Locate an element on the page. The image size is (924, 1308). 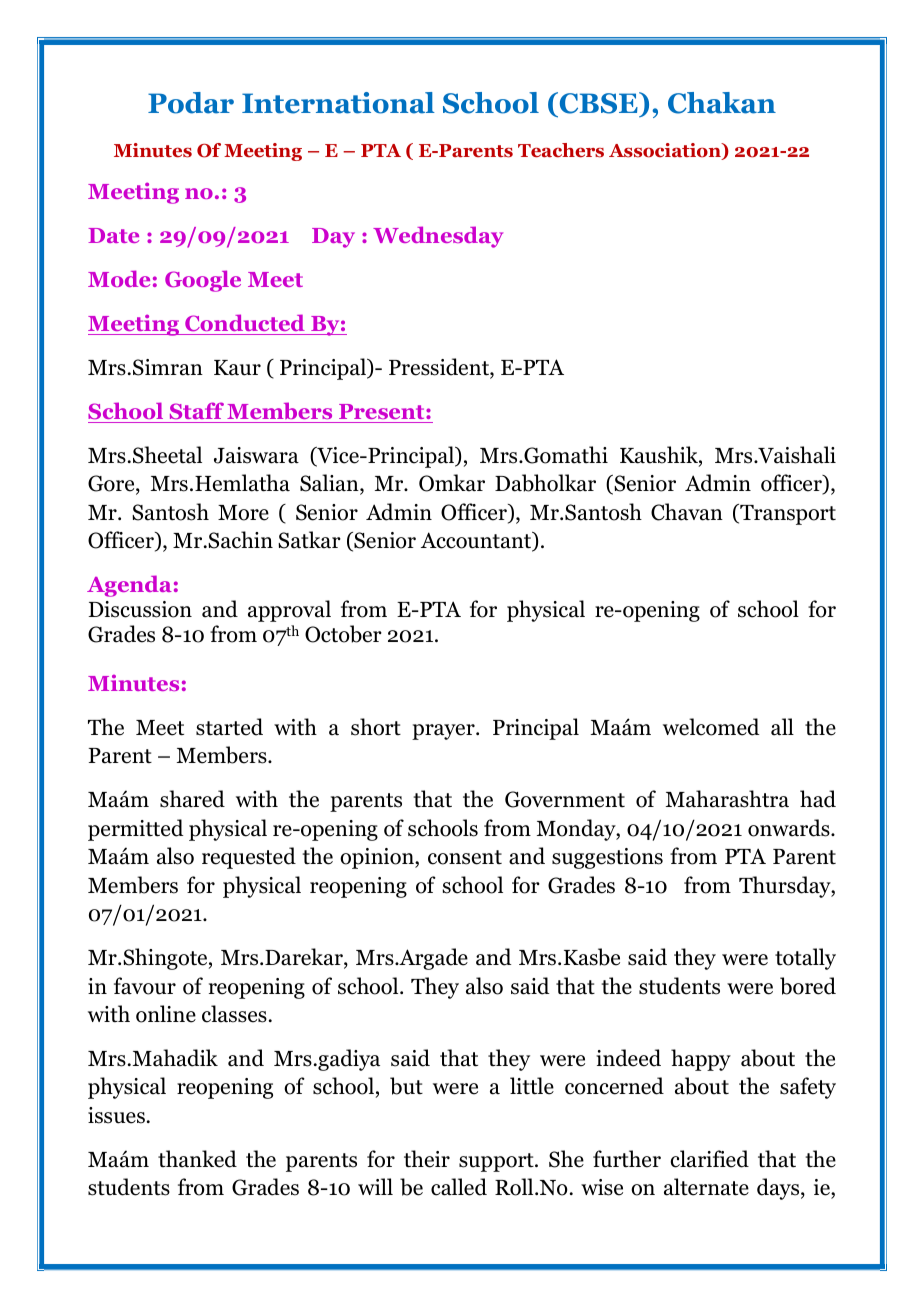
International is located at coordinates (338, 103).
